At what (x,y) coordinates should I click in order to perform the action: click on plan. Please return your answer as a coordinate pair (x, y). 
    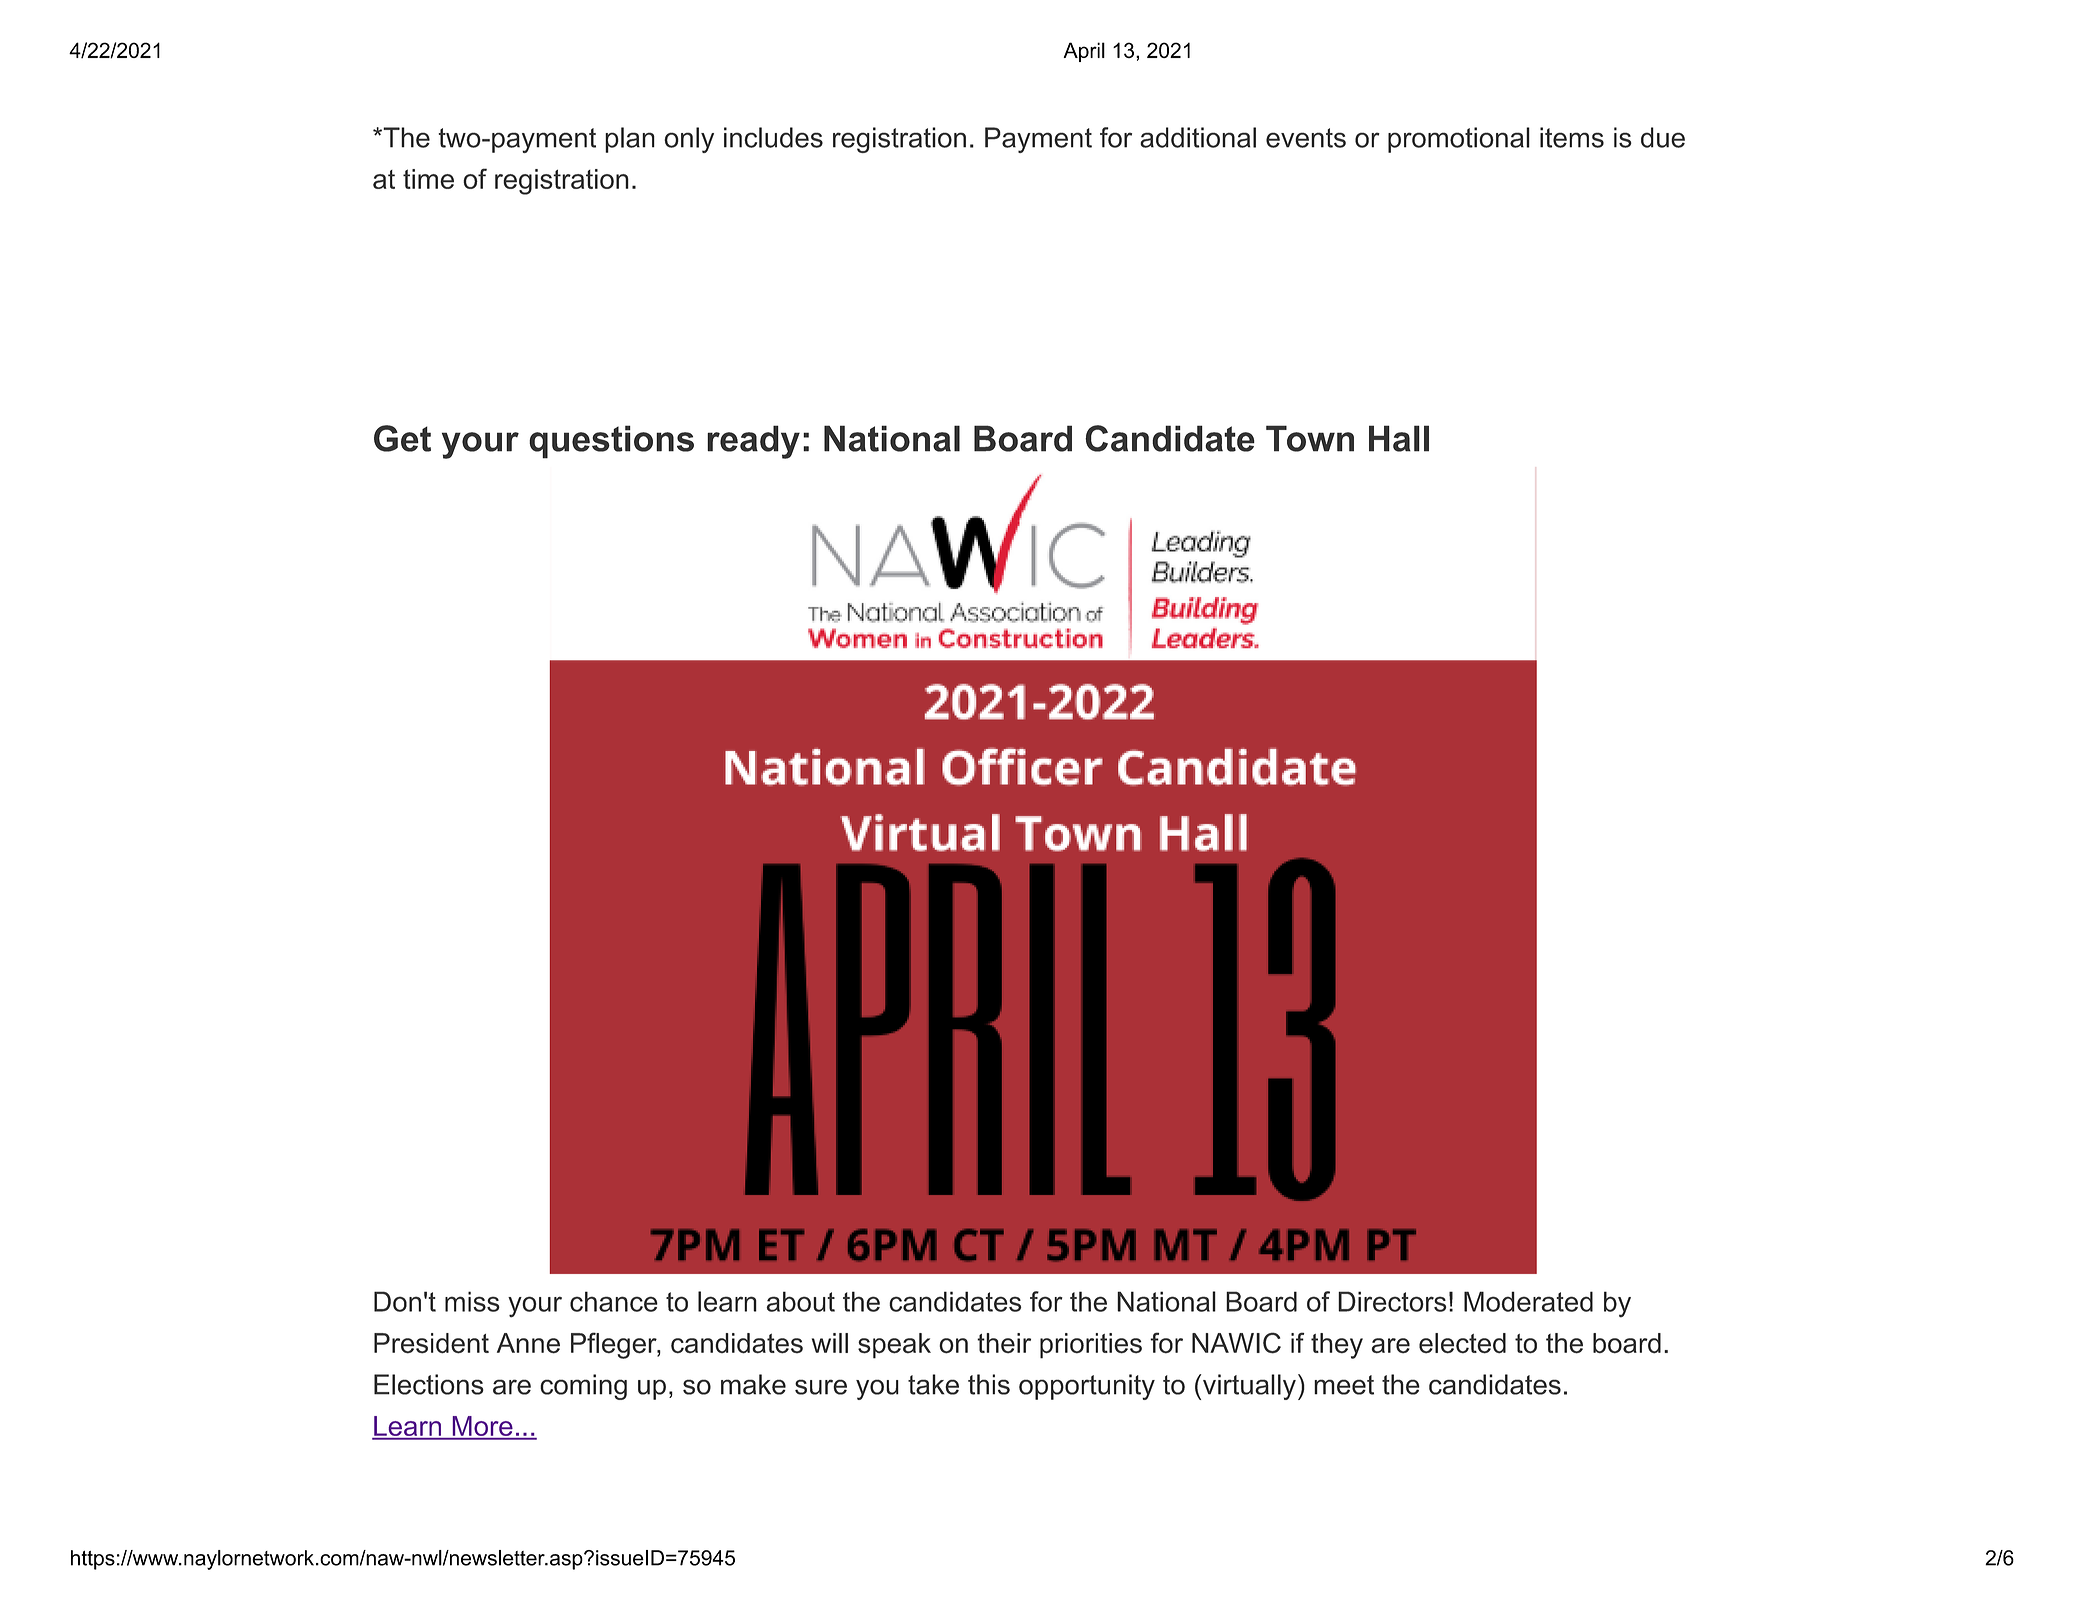
    Looking at the image, I should click on (630, 140).
